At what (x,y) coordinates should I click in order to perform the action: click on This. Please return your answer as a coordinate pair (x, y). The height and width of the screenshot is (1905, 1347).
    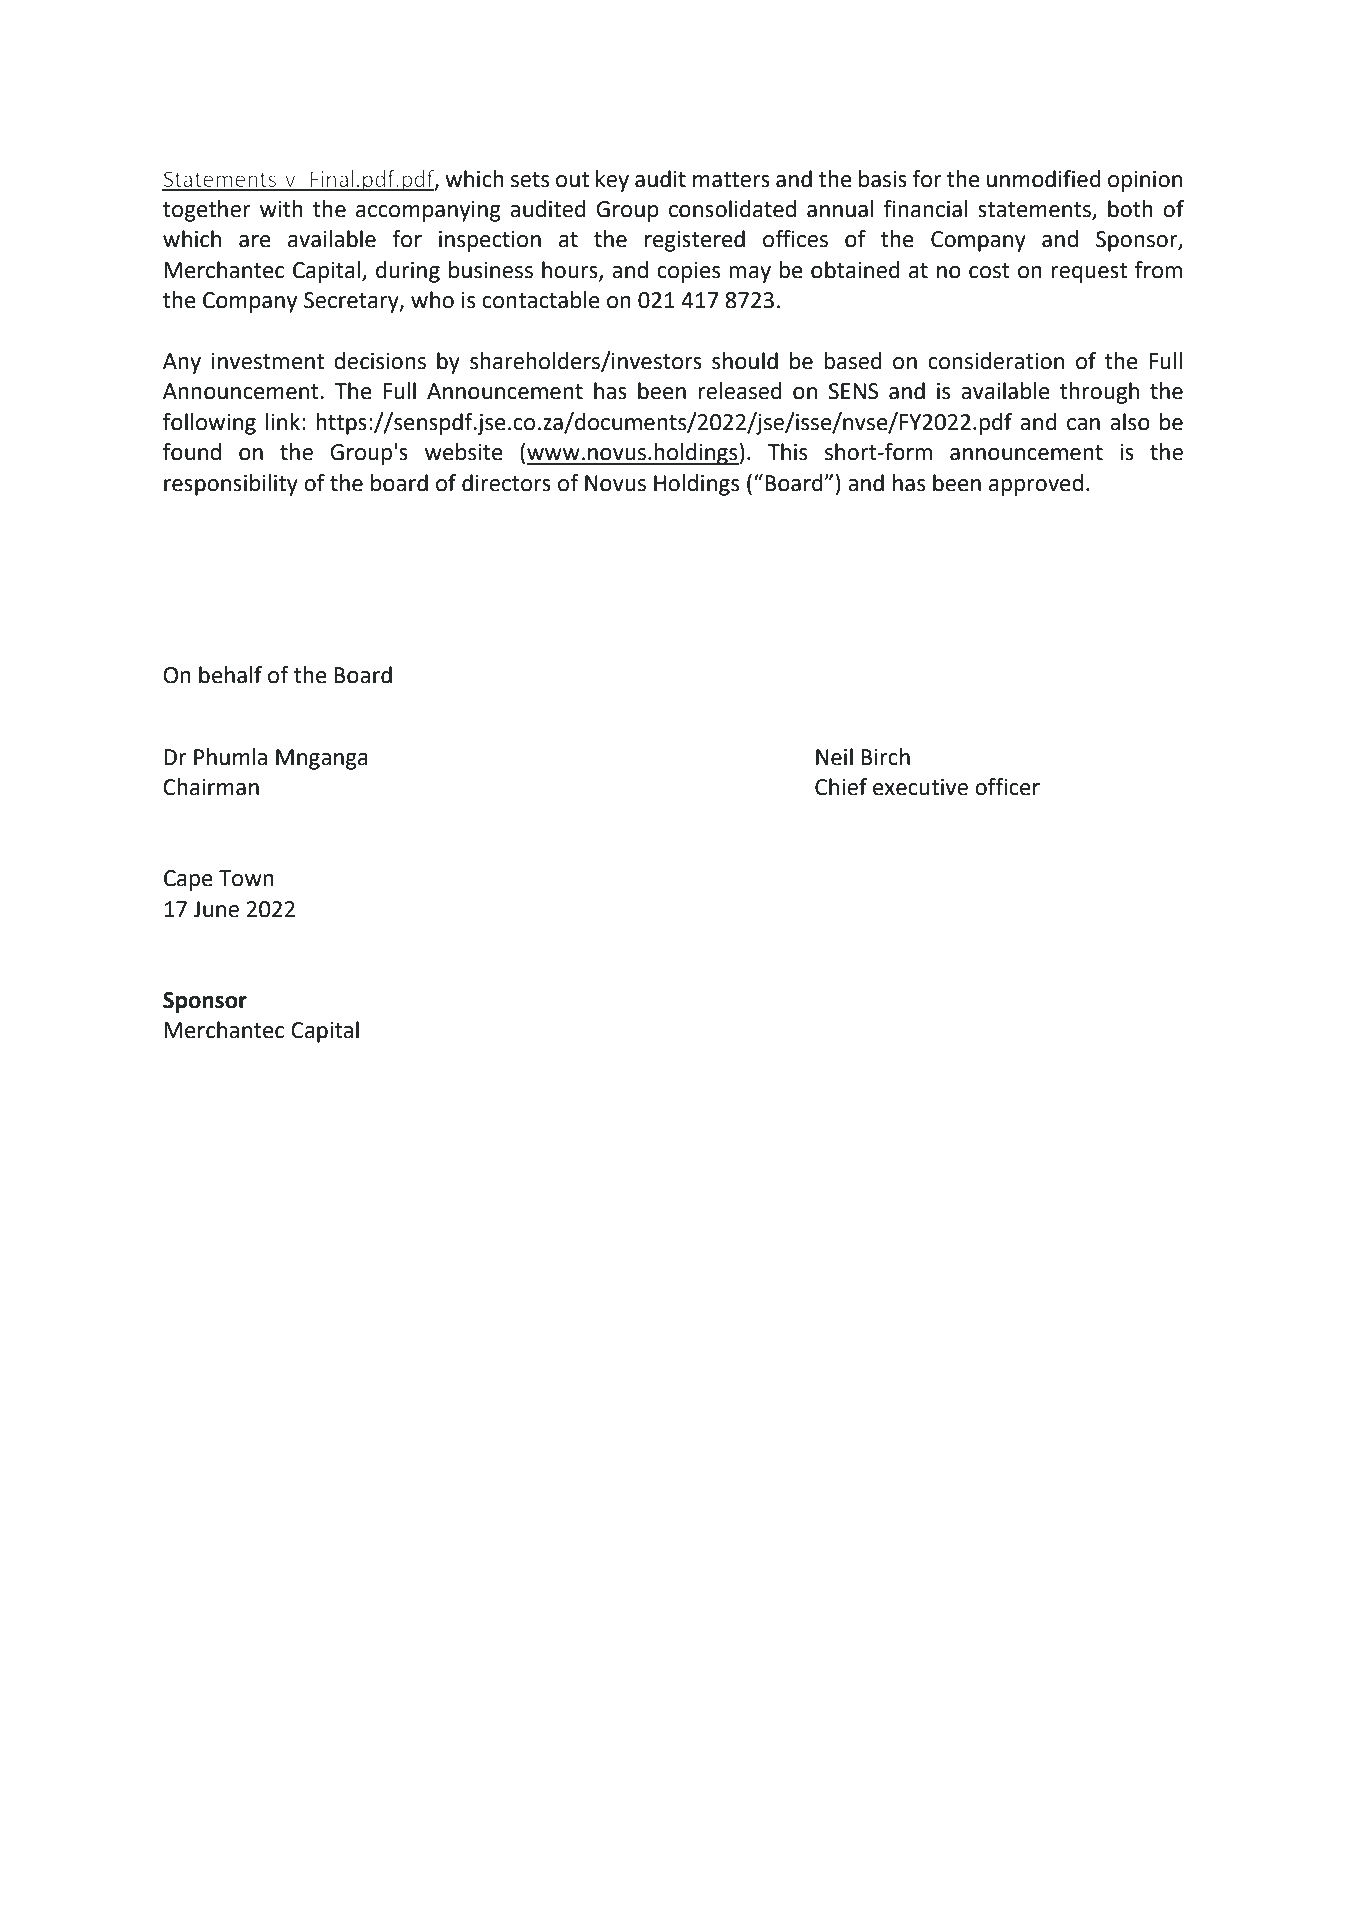
    Looking at the image, I should click on (787, 452).
